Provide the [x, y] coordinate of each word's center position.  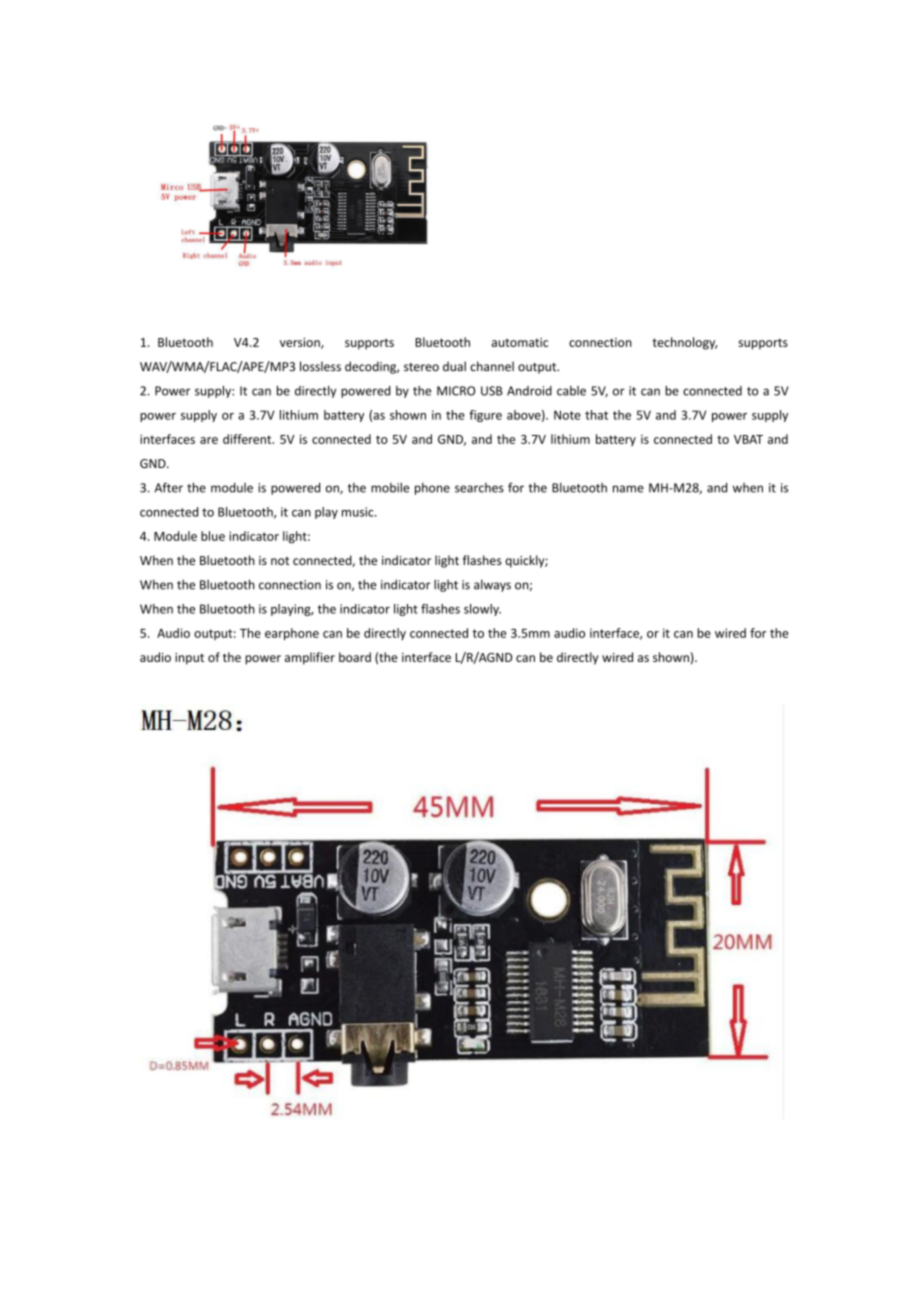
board [355, 657]
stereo [421, 367]
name [628, 489]
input [189, 659]
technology [685, 343]
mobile [390, 487]
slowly [482, 610]
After [169, 487]
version [301, 343]
